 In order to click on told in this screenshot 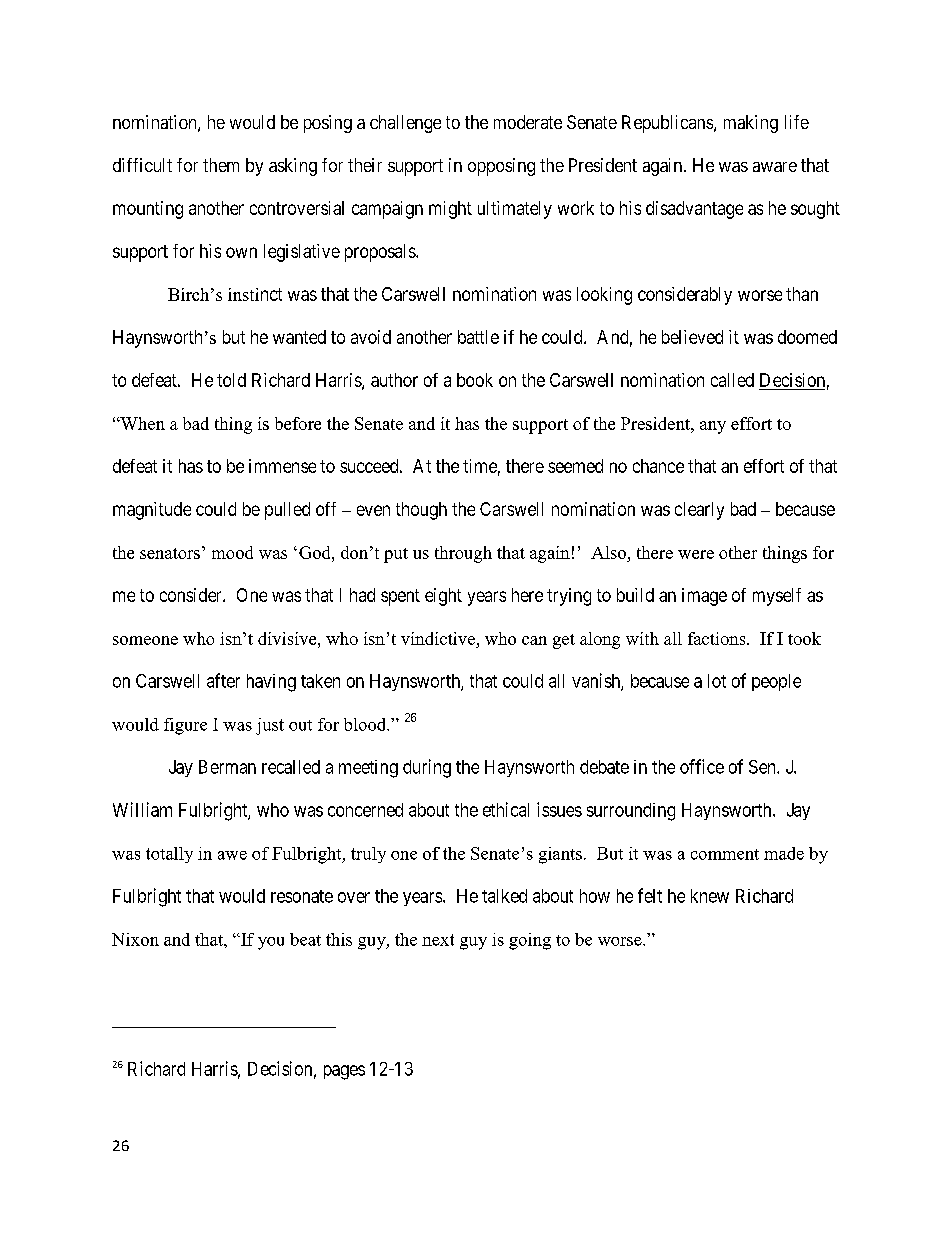, I will do `click(231, 380)`.
